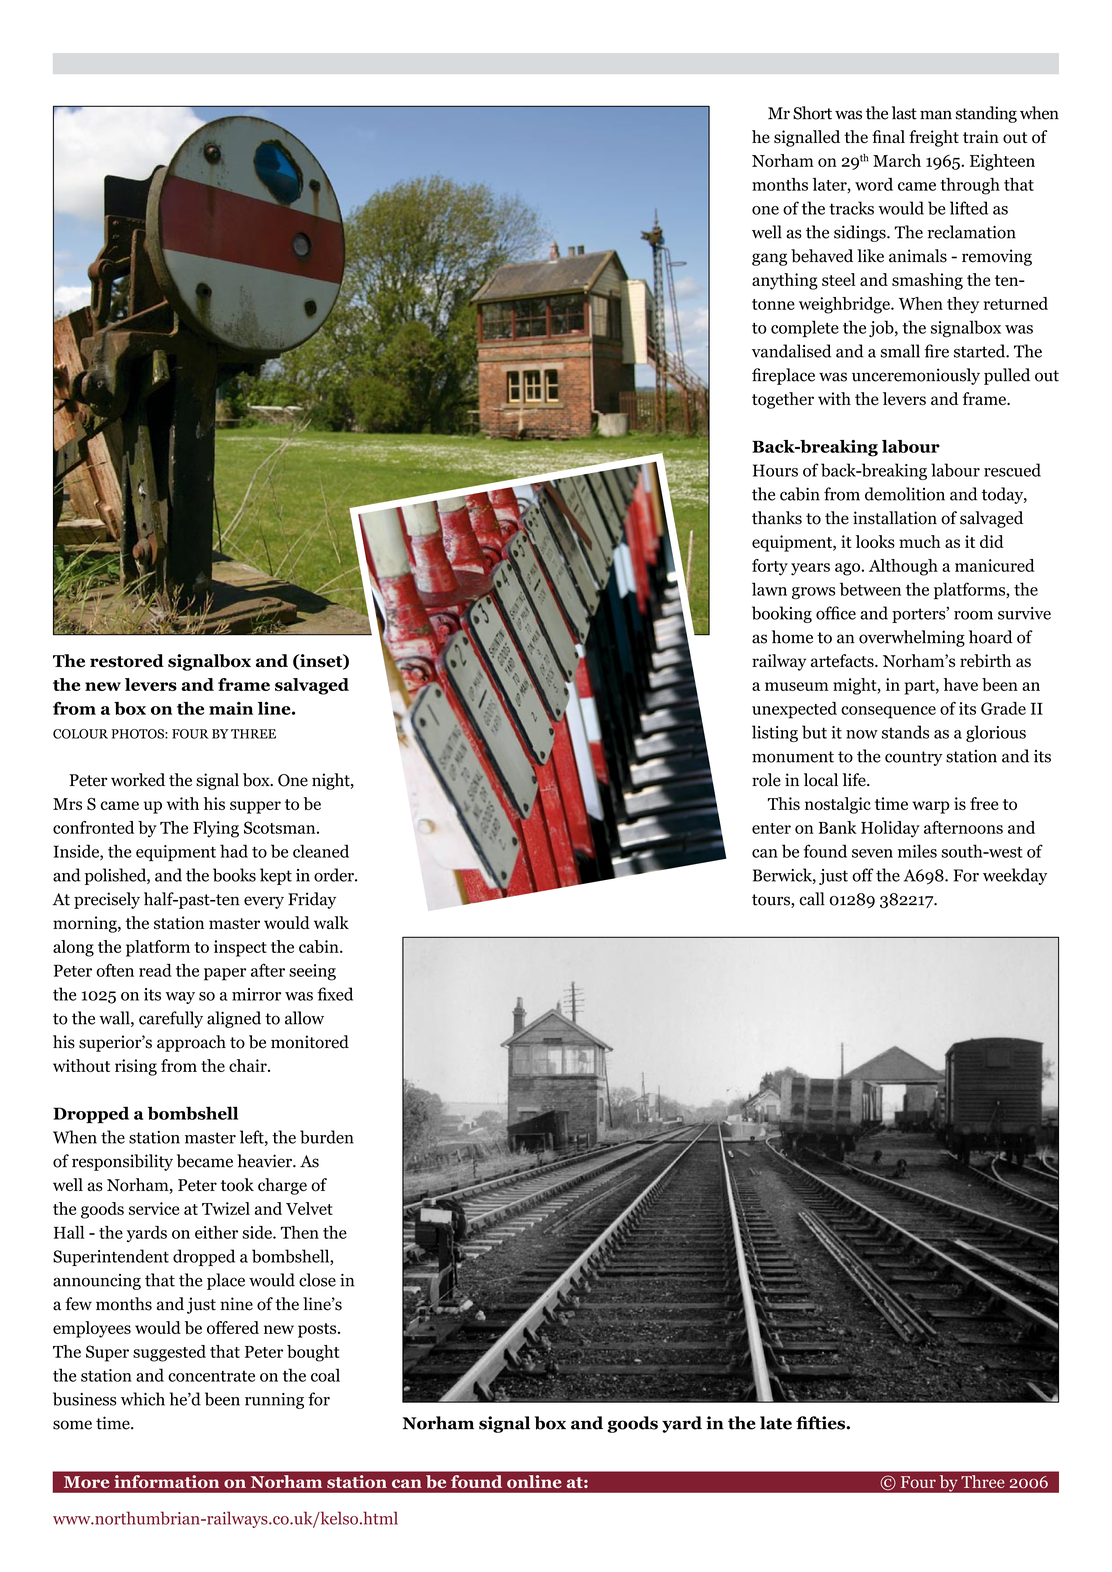 This page has height=1572, width=1112. What do you see at coordinates (812, 113) in the page?
I see `Short` at bounding box center [812, 113].
